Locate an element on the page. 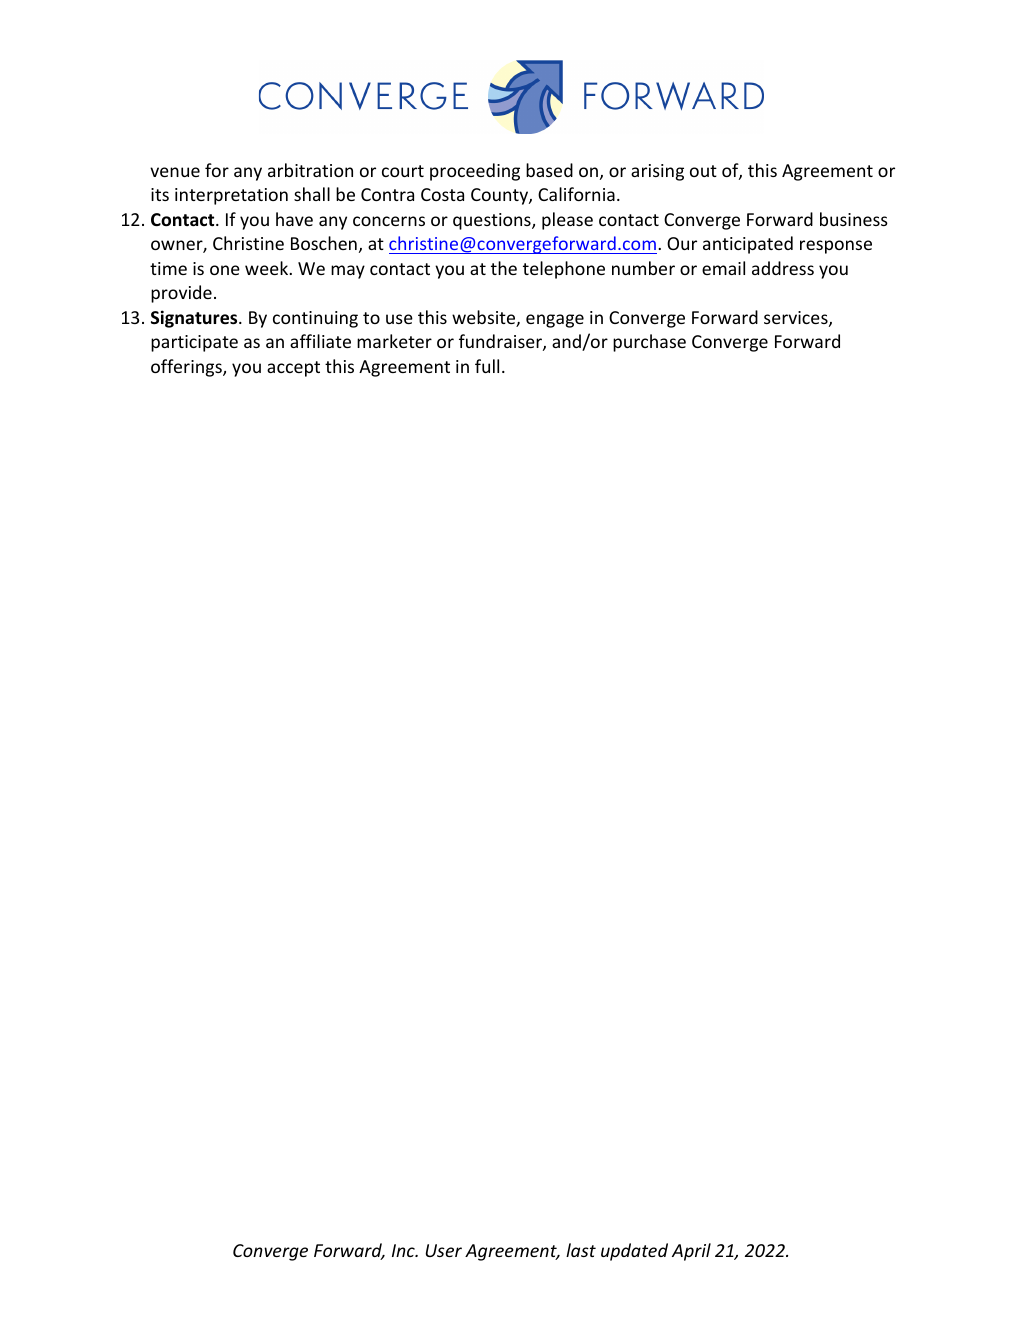 The width and height of the image is (1023, 1323). anticipated is located at coordinates (748, 245).
